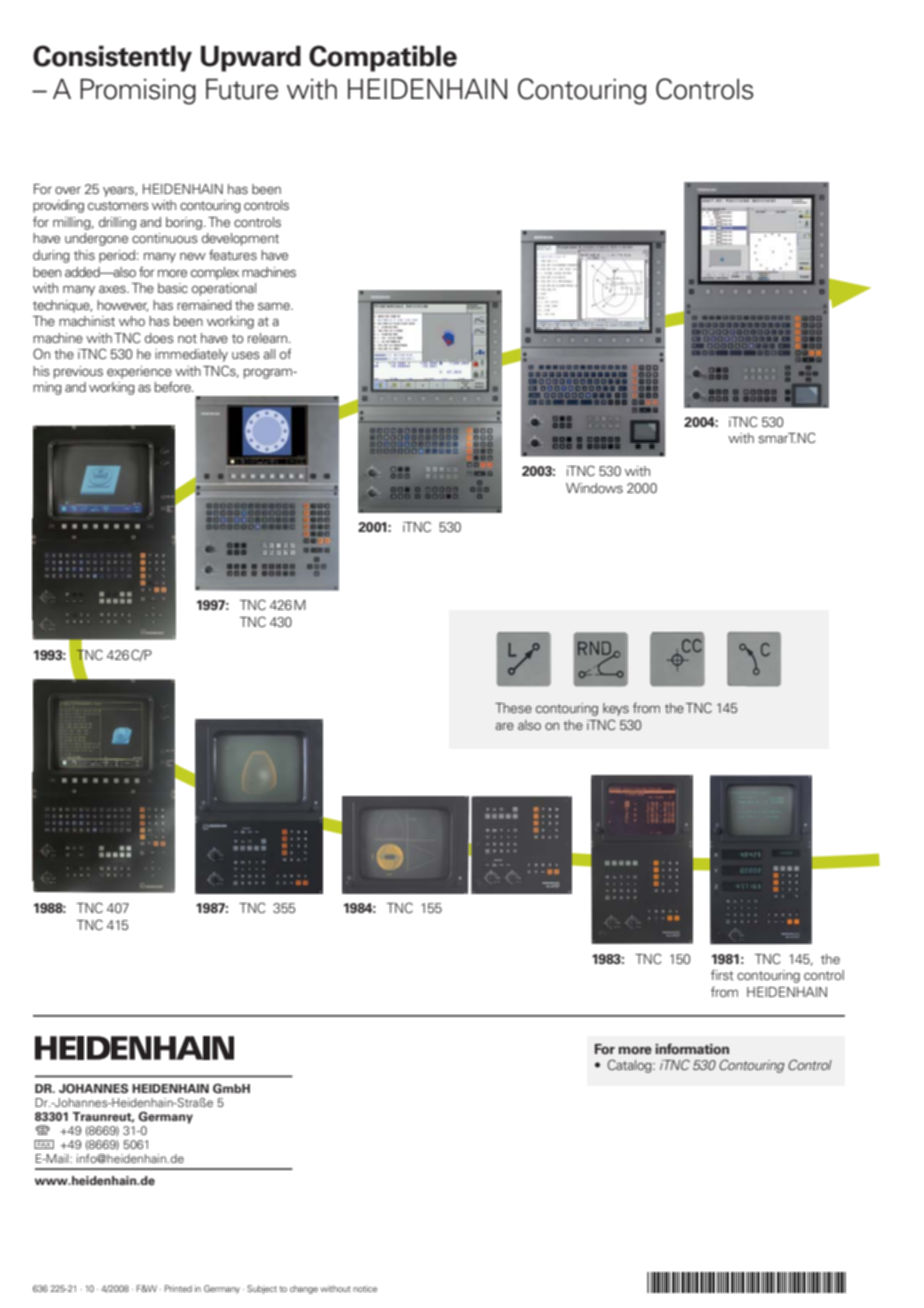 This screenshot has width=924, height=1308. I want to click on Compatible, so click(383, 58).
